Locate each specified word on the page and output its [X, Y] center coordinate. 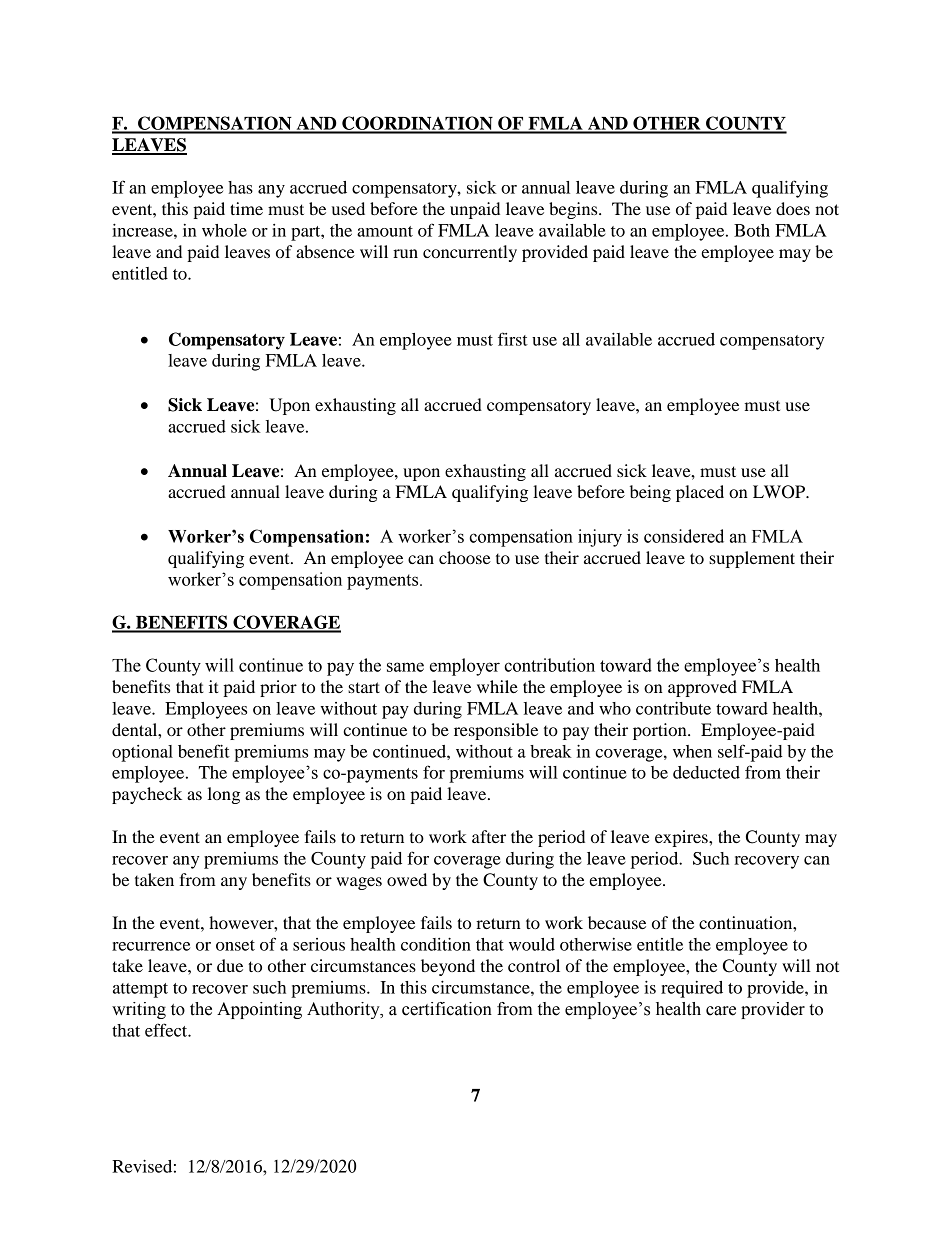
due [230, 965]
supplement [752, 559]
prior [278, 688]
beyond [448, 967]
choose [465, 557]
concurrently [470, 253]
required [692, 989]
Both [752, 230]
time [246, 208]
